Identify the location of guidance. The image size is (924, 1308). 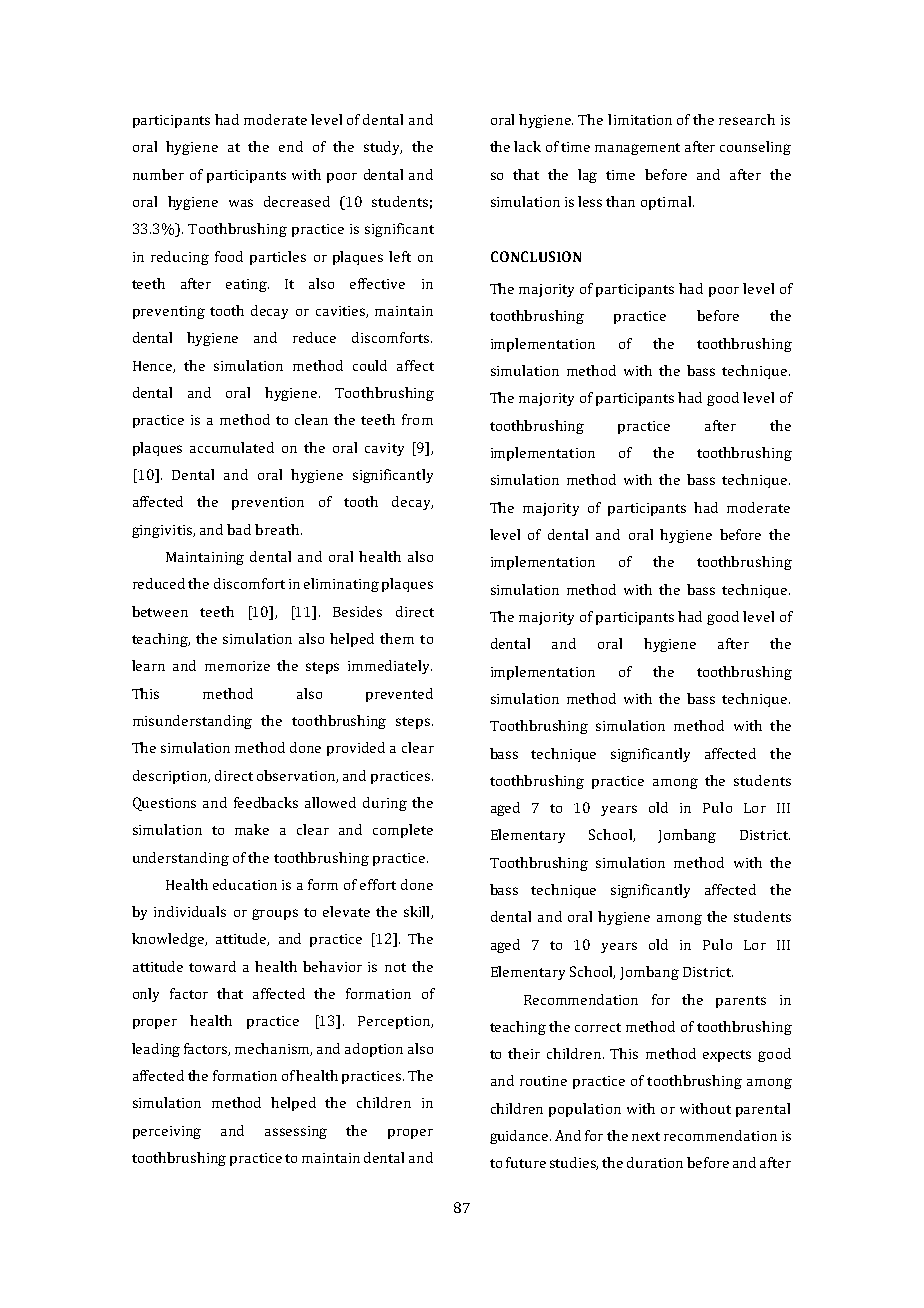
(520, 1137).
